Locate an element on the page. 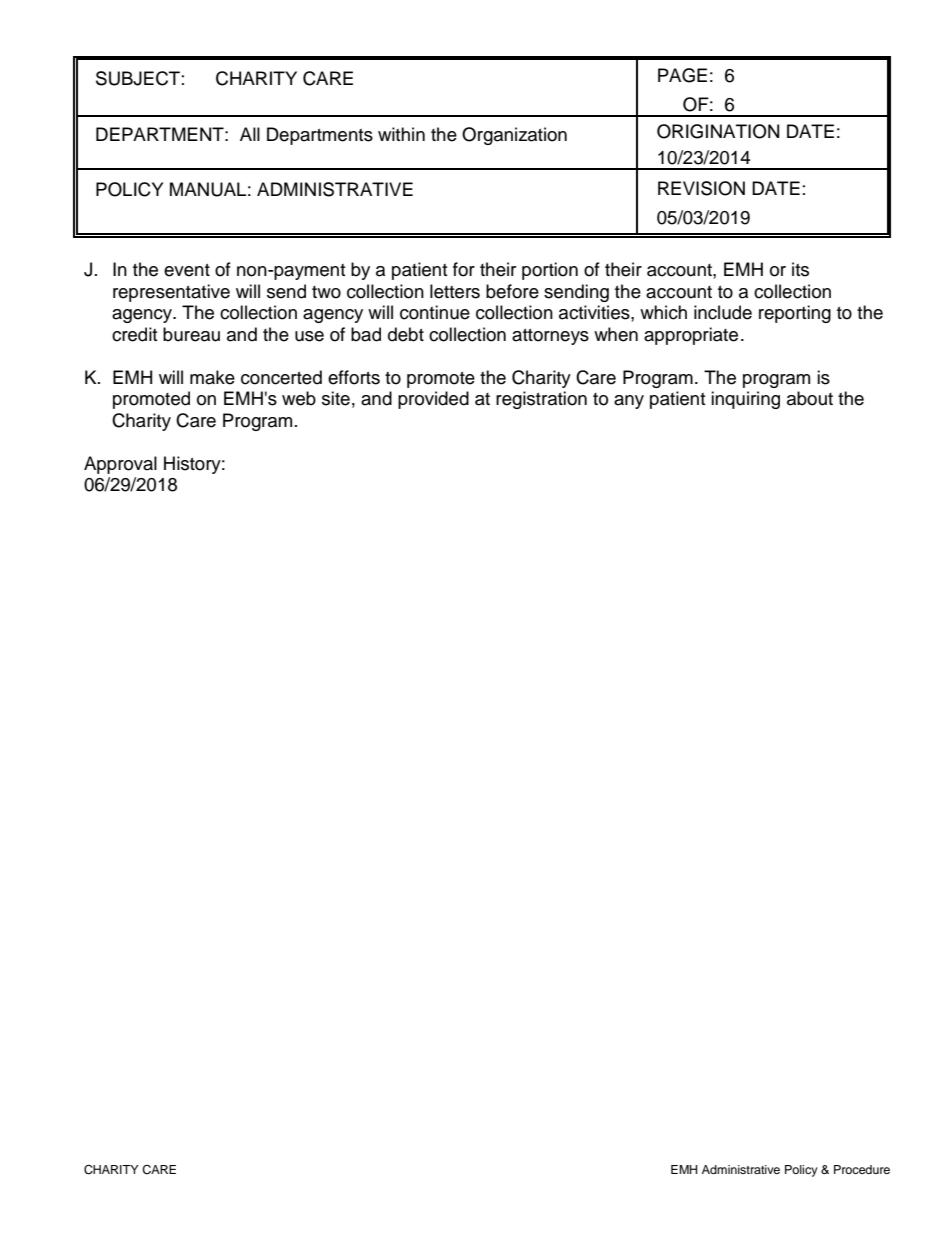 The height and width of the page is (1233, 952). Approval is located at coordinates (120, 465).
